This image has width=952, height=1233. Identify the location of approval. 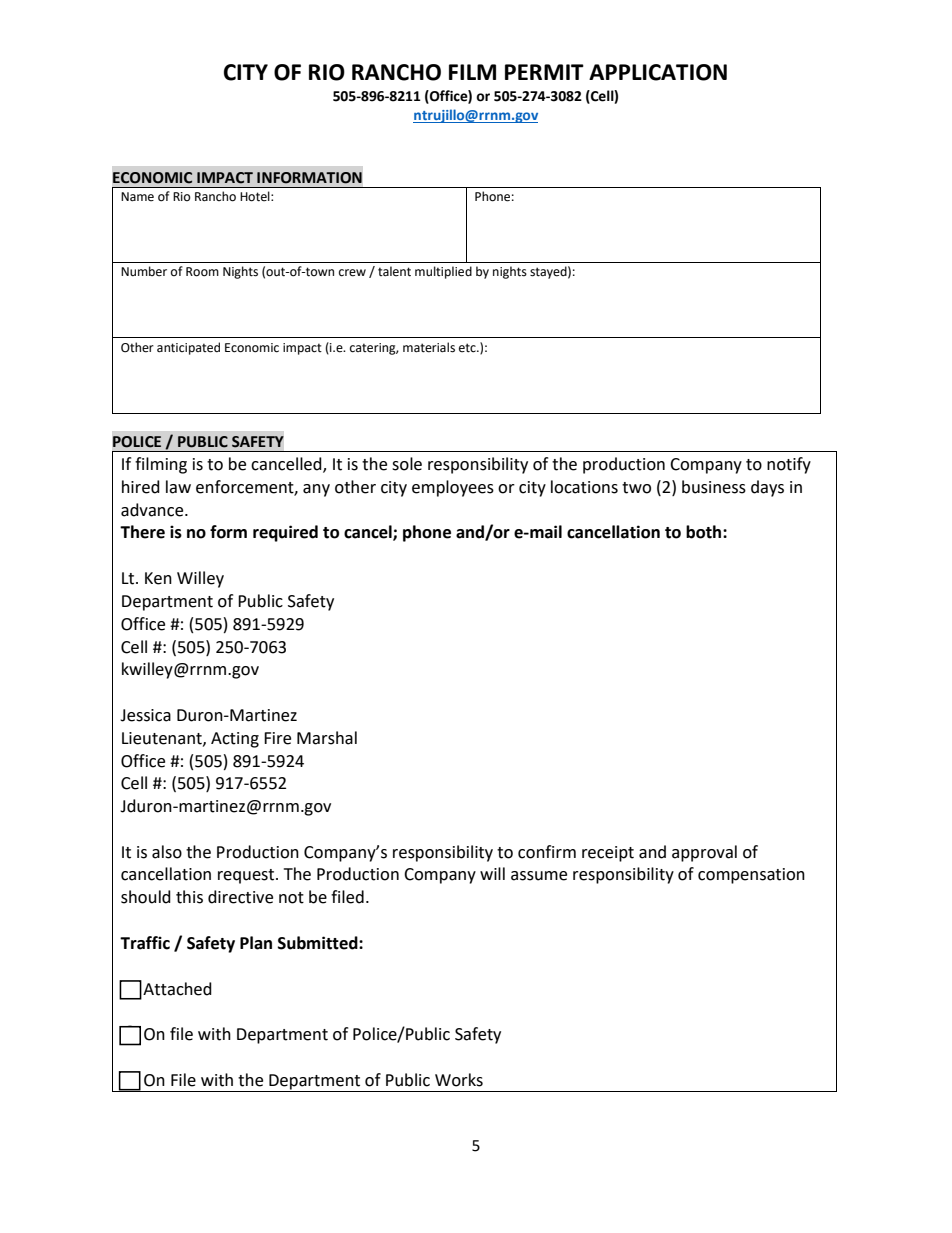
(704, 853).
